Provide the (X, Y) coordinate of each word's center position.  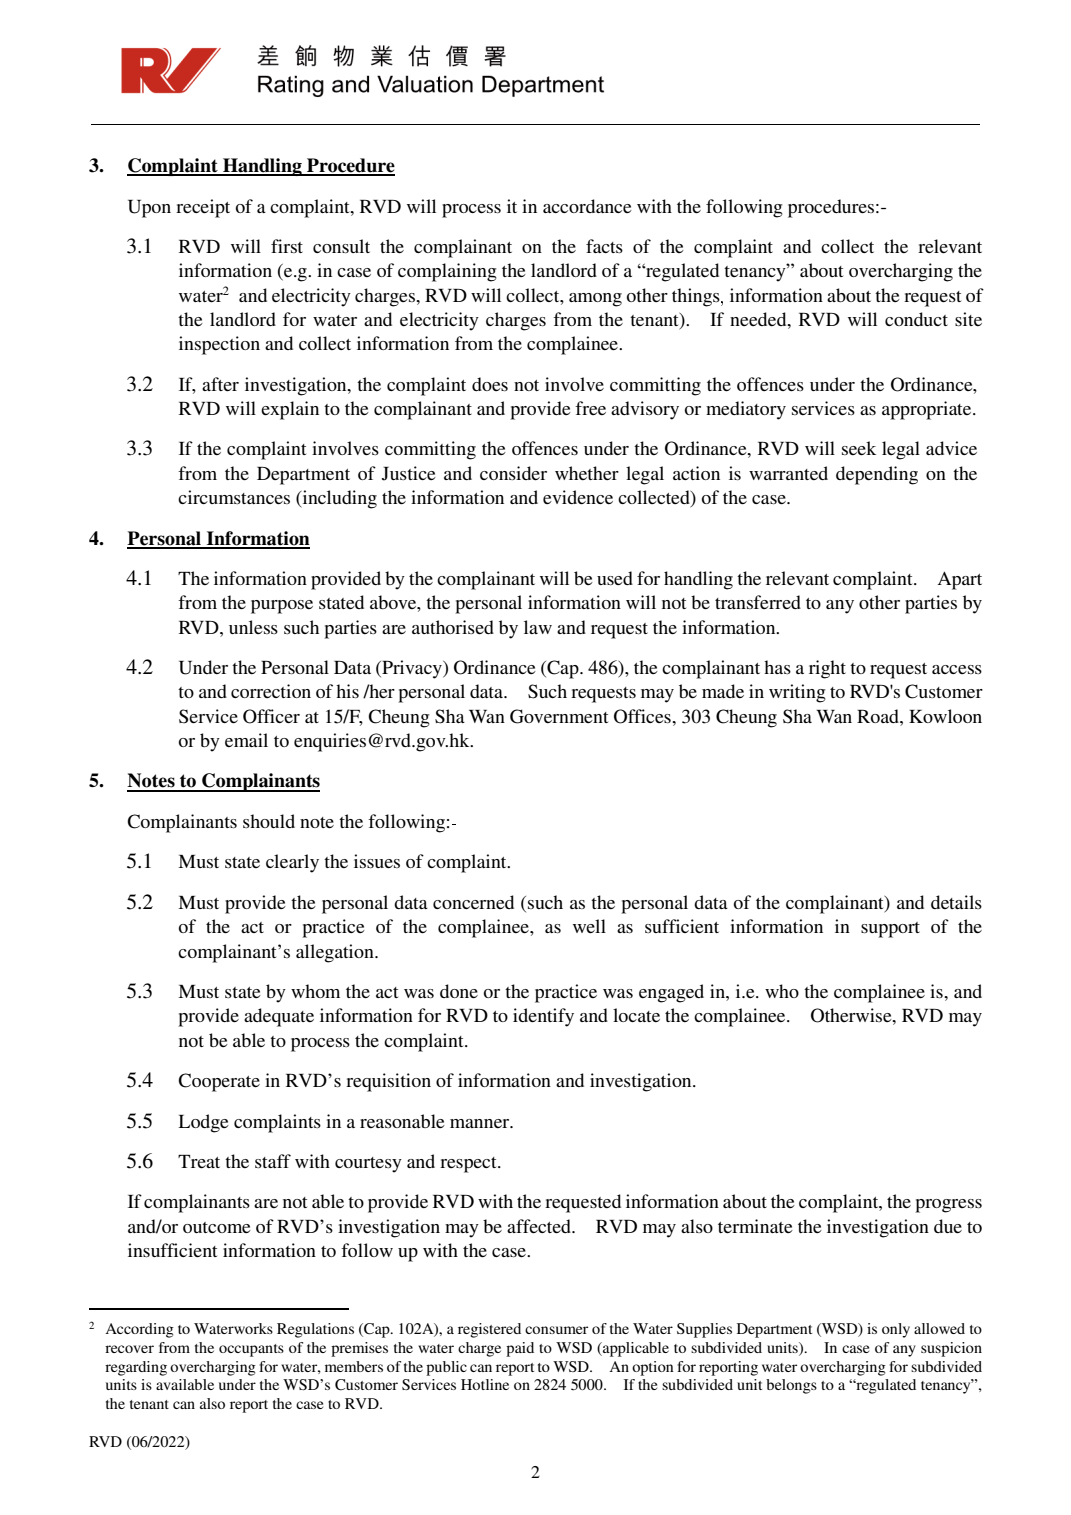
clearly (292, 863)
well (589, 926)
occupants (251, 1350)
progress (948, 1206)
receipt (203, 208)
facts (604, 246)
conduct (916, 319)
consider (513, 473)
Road (879, 716)
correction (271, 691)
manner (481, 1123)
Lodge (203, 1123)
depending (877, 475)
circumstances (234, 497)
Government (559, 716)
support (890, 930)
